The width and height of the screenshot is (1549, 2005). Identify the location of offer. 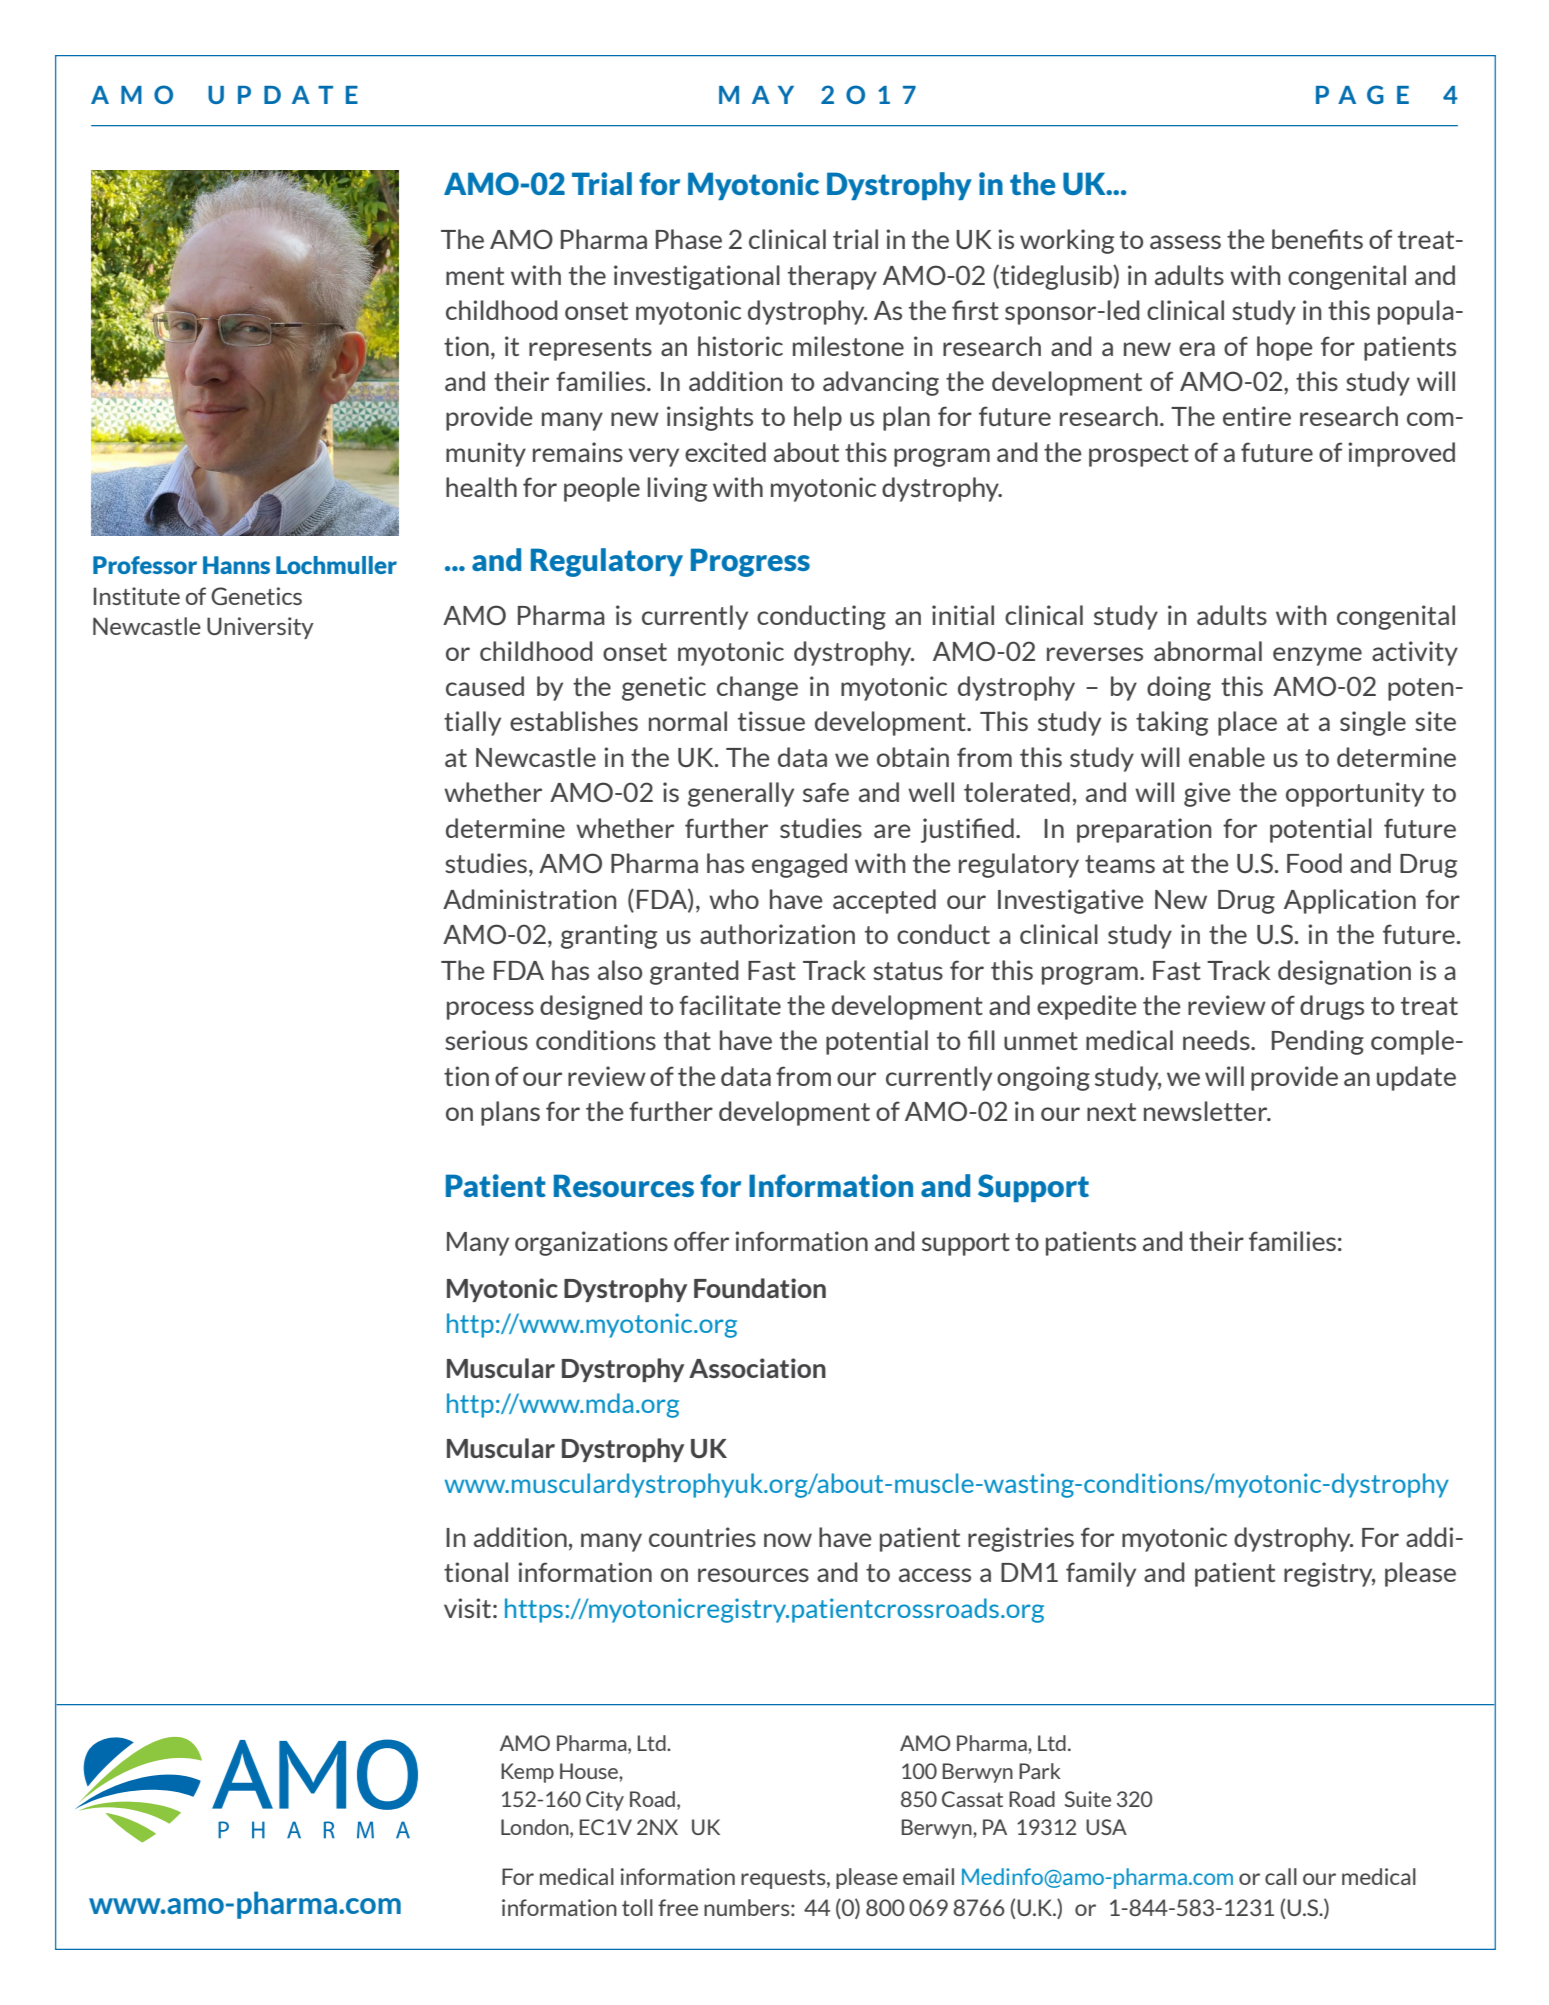
(701, 1241).
